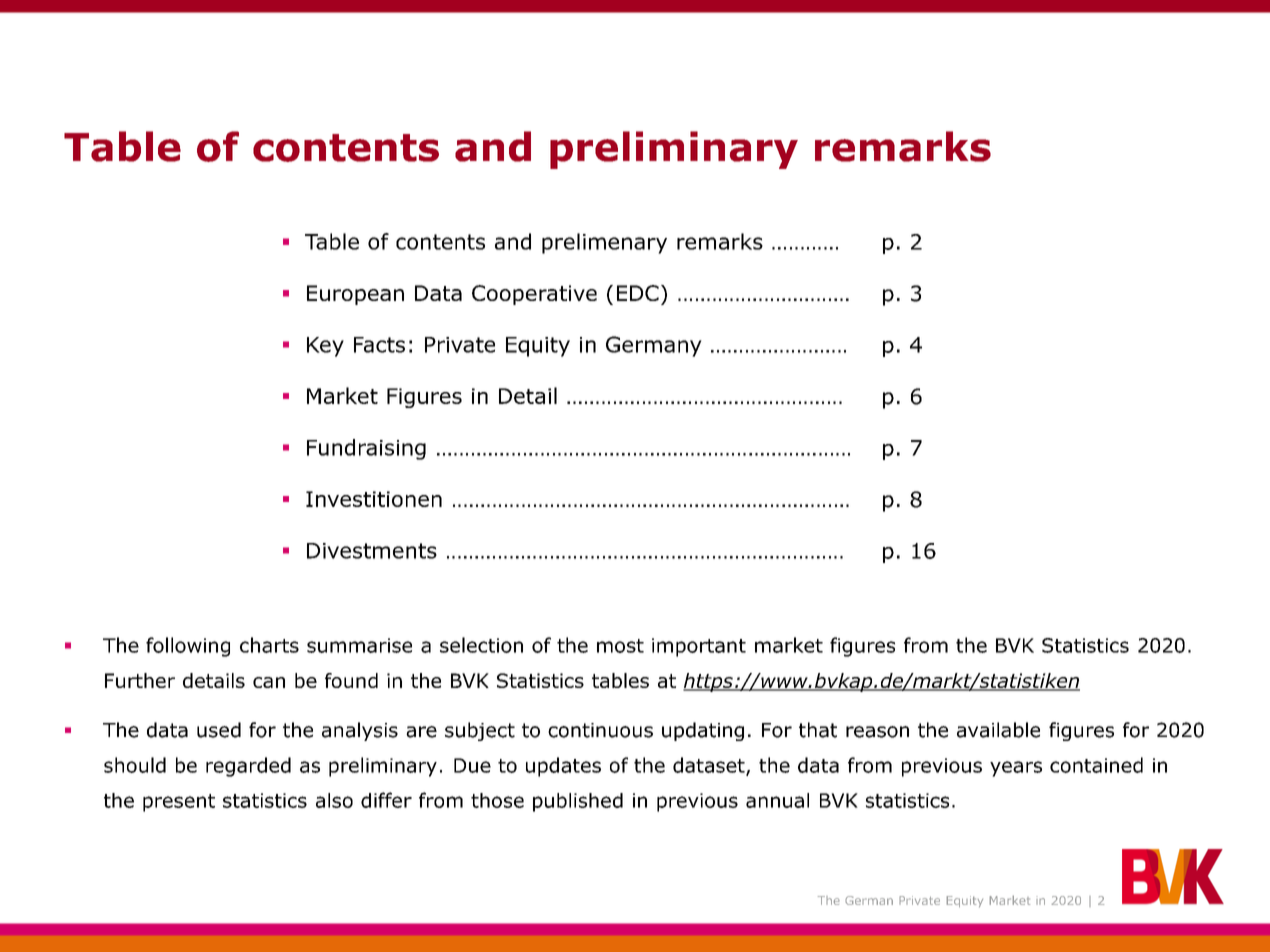 The width and height of the screenshot is (1270, 952). I want to click on Facts, so click(379, 345).
